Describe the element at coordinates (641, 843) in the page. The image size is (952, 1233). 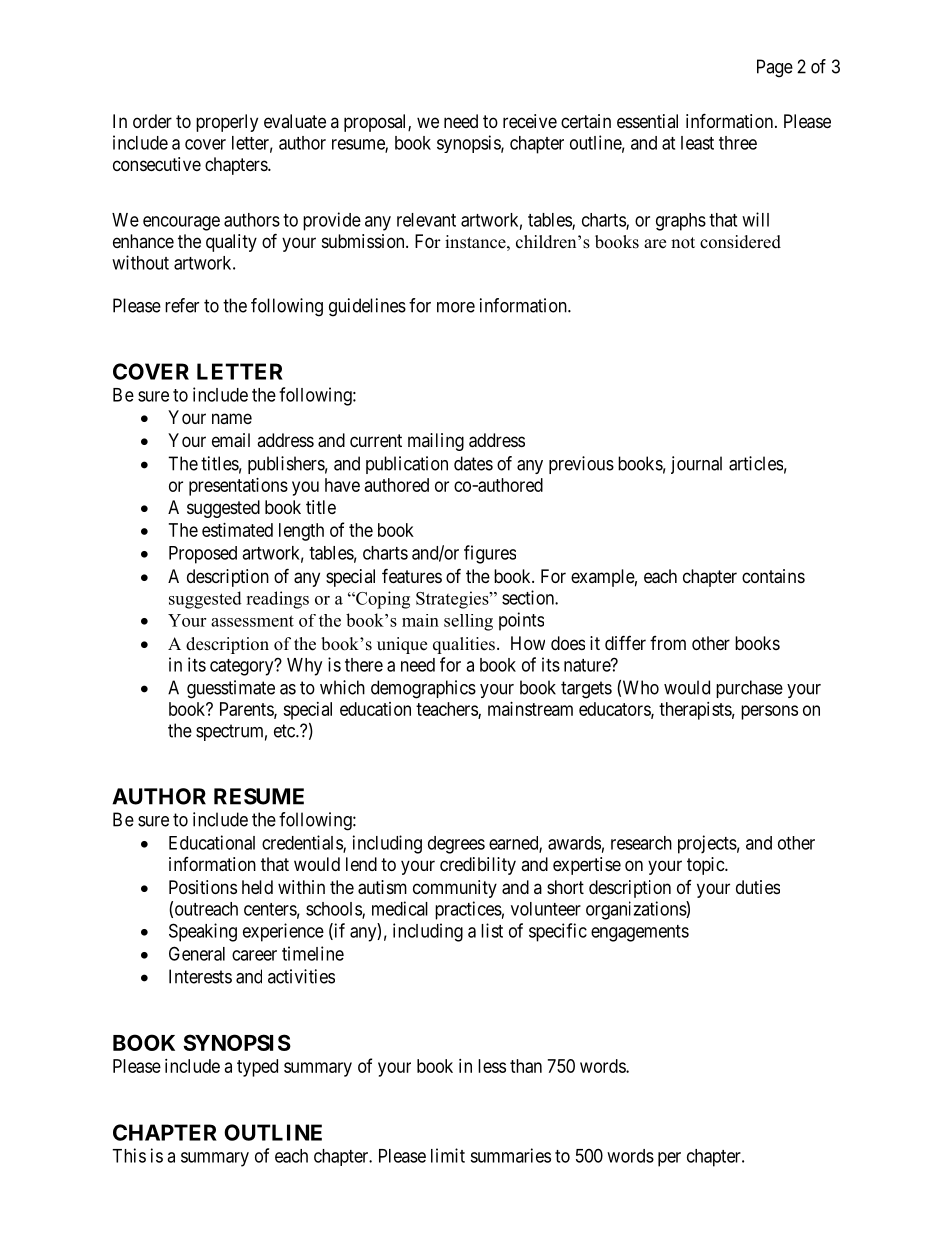
I see `research` at that location.
